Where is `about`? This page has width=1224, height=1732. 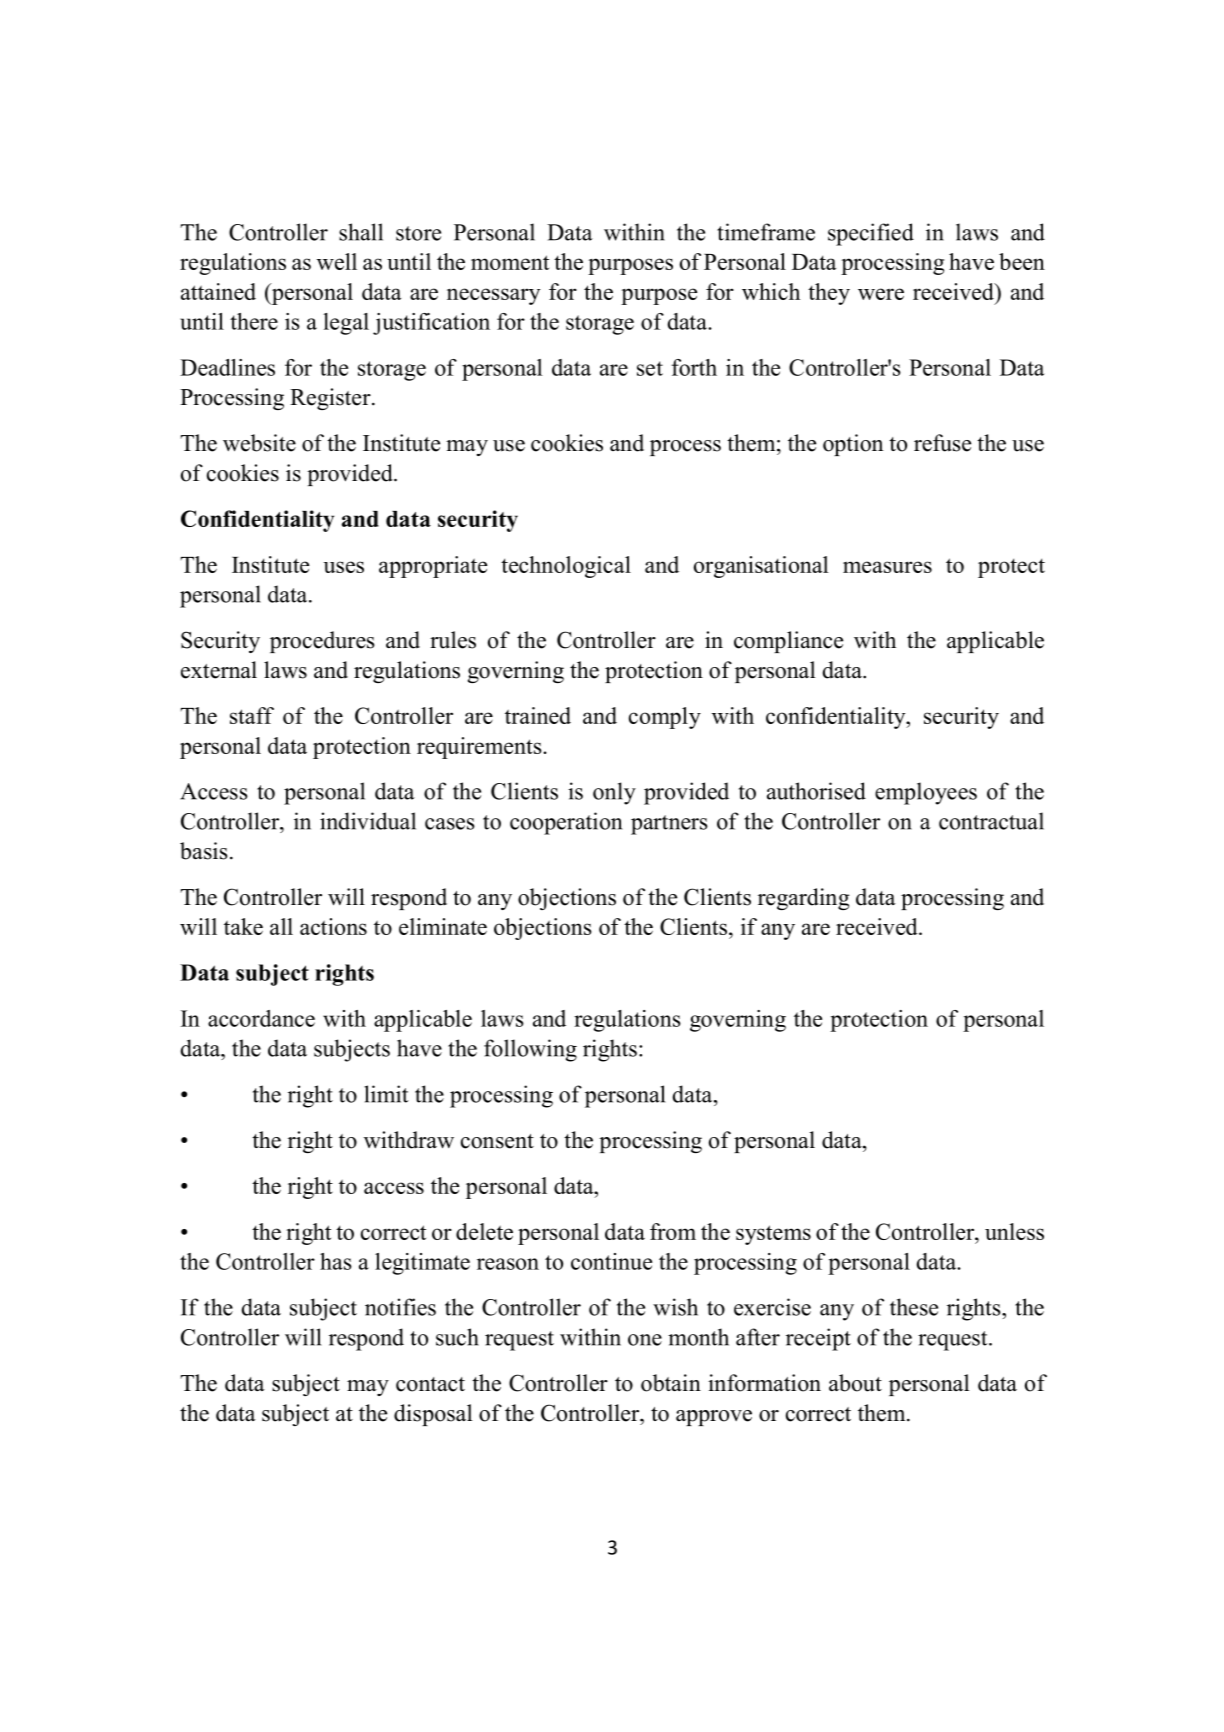 about is located at coordinates (855, 1383).
